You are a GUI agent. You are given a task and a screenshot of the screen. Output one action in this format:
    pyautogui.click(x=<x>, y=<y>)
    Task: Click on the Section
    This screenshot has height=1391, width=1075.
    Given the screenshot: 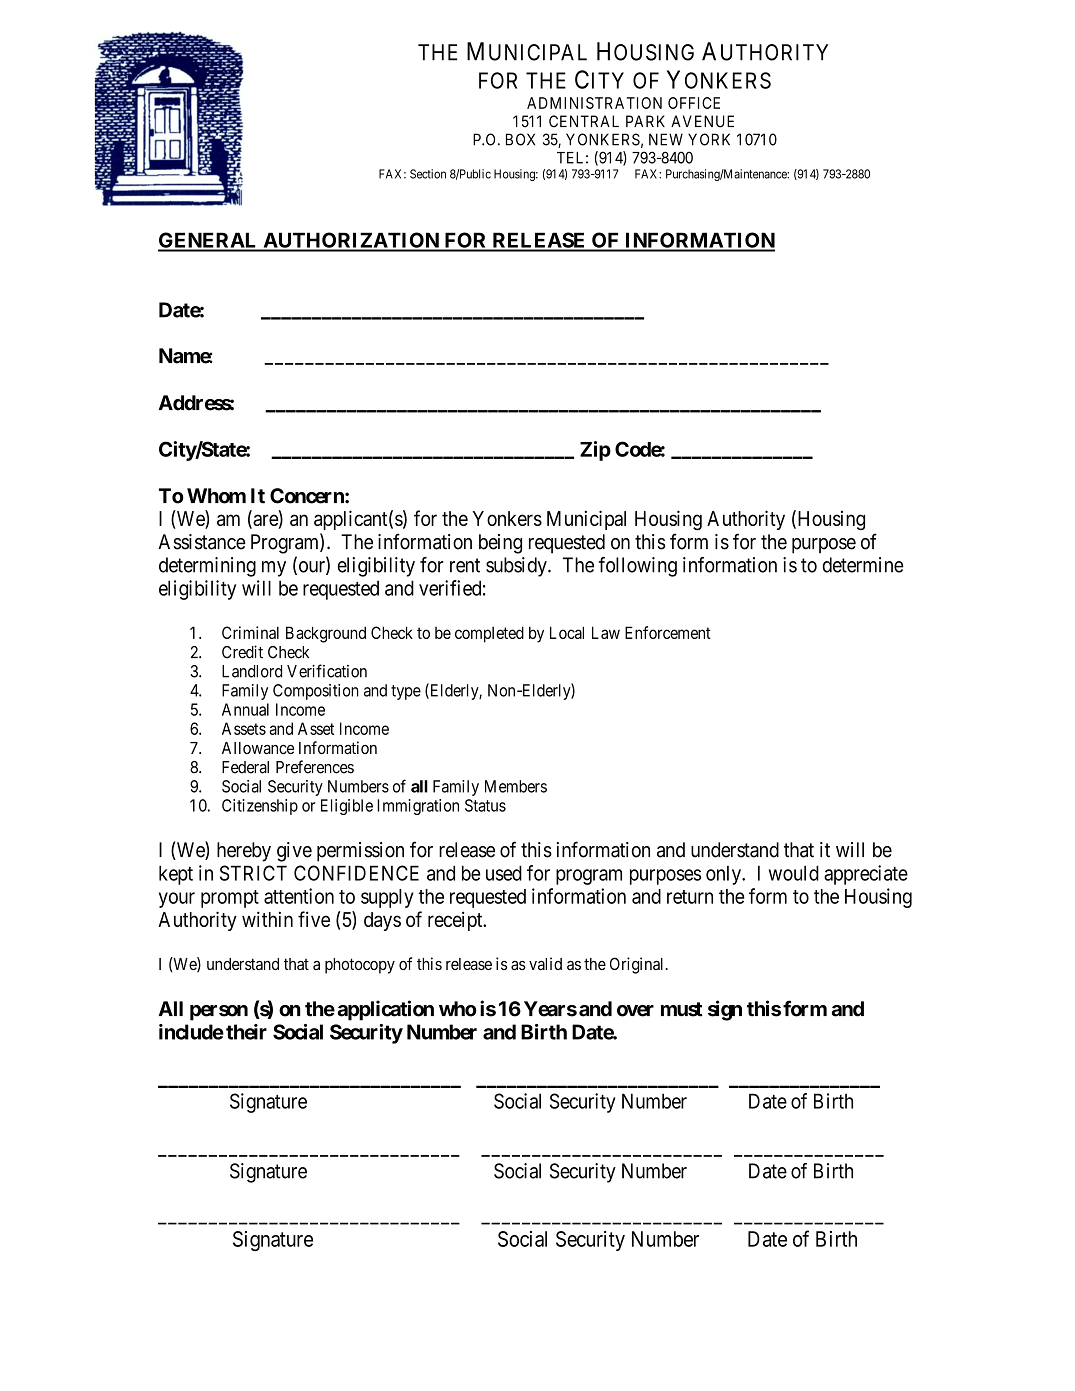 What is the action you would take?
    pyautogui.click(x=428, y=174)
